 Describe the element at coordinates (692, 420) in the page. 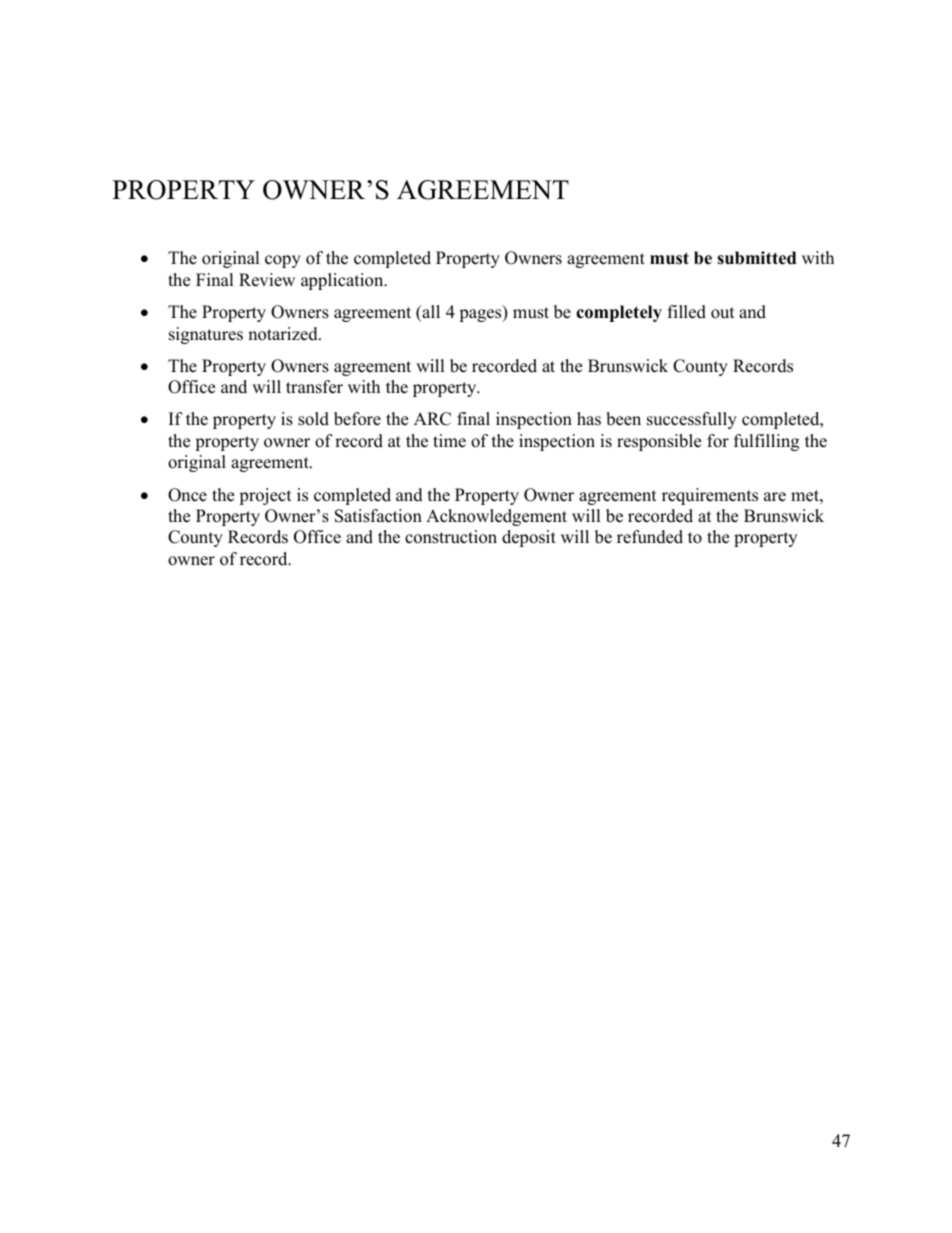

I see `successfully` at that location.
